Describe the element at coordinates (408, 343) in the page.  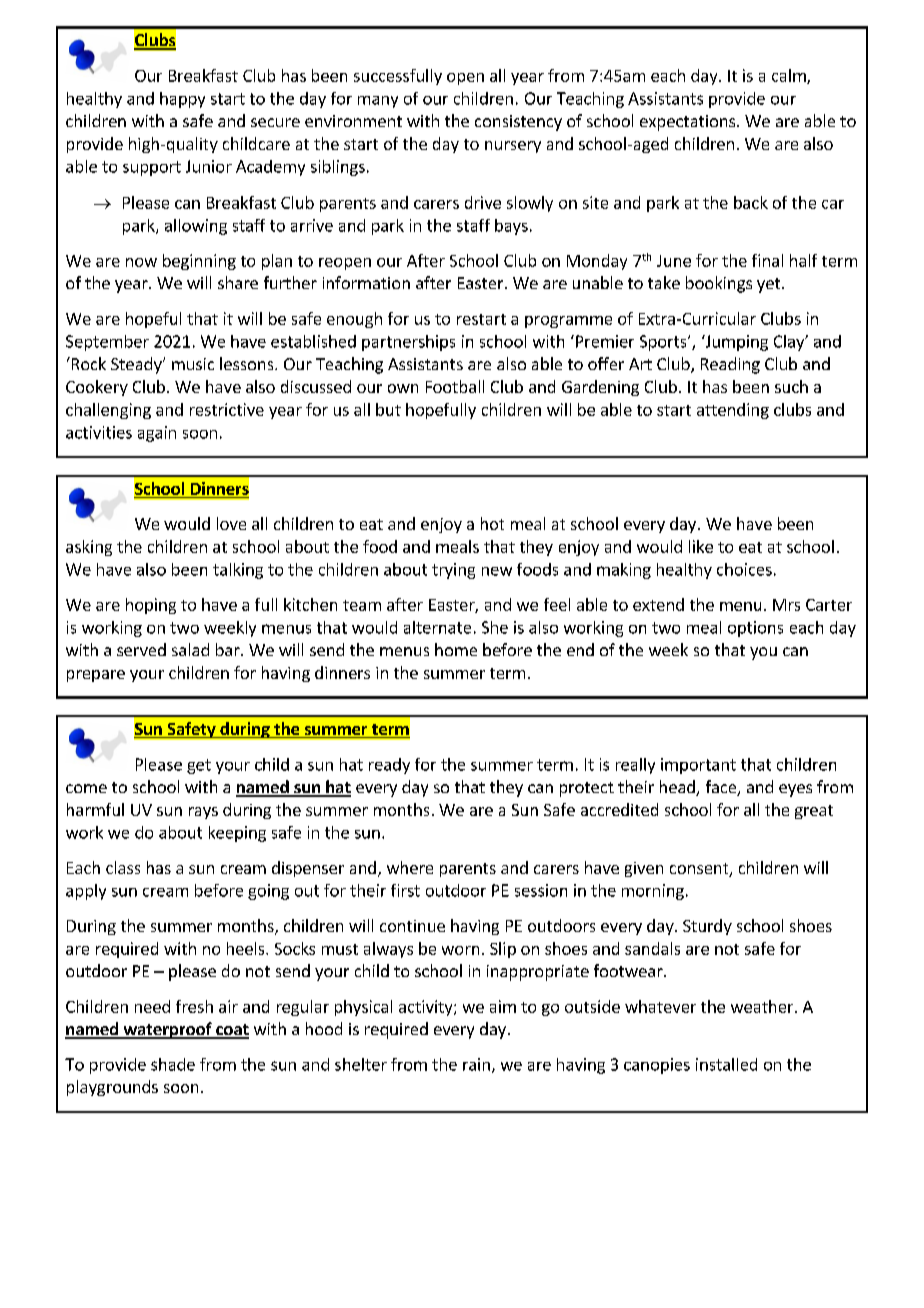
I see `partnerships` at that location.
